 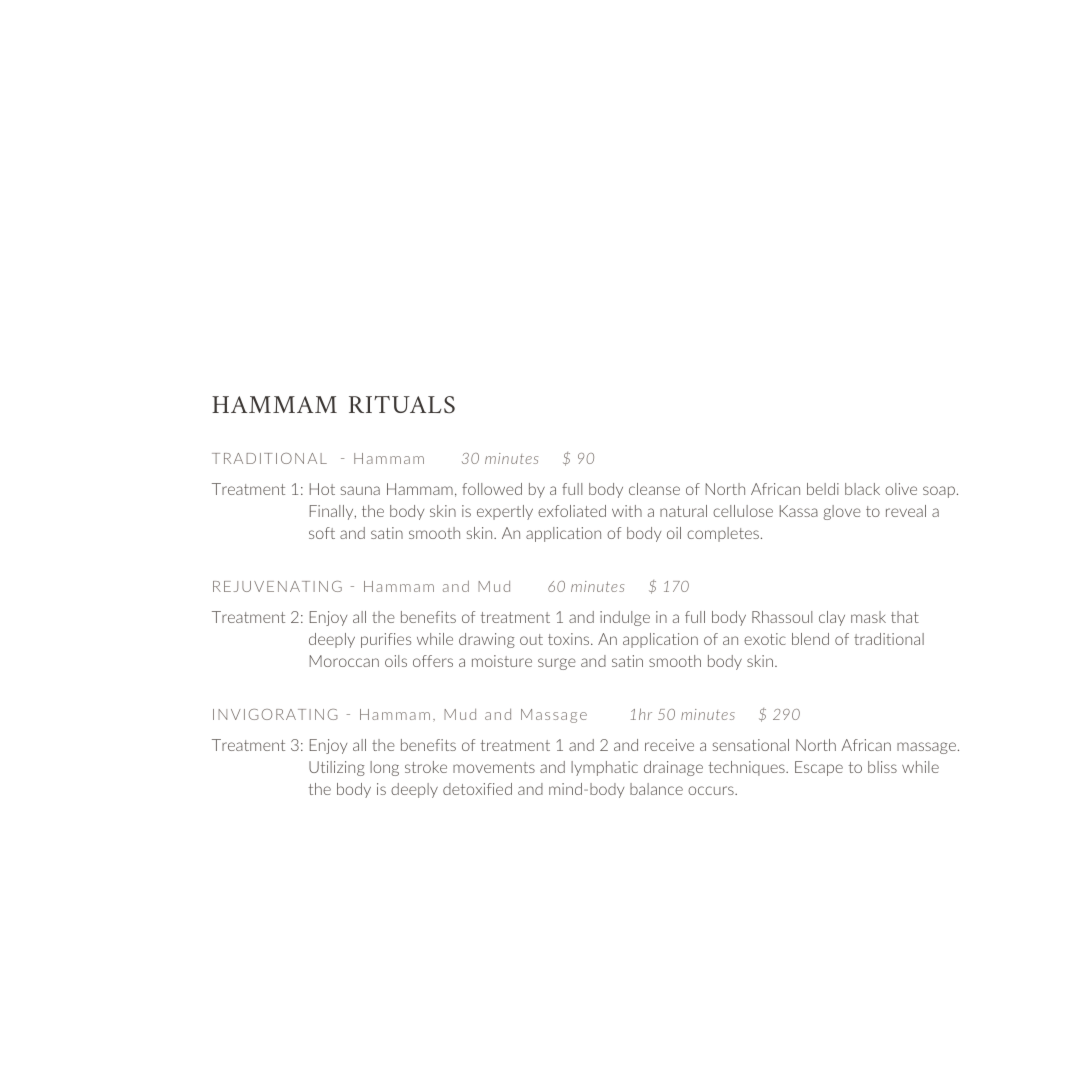 I want to click on black, so click(x=862, y=489).
